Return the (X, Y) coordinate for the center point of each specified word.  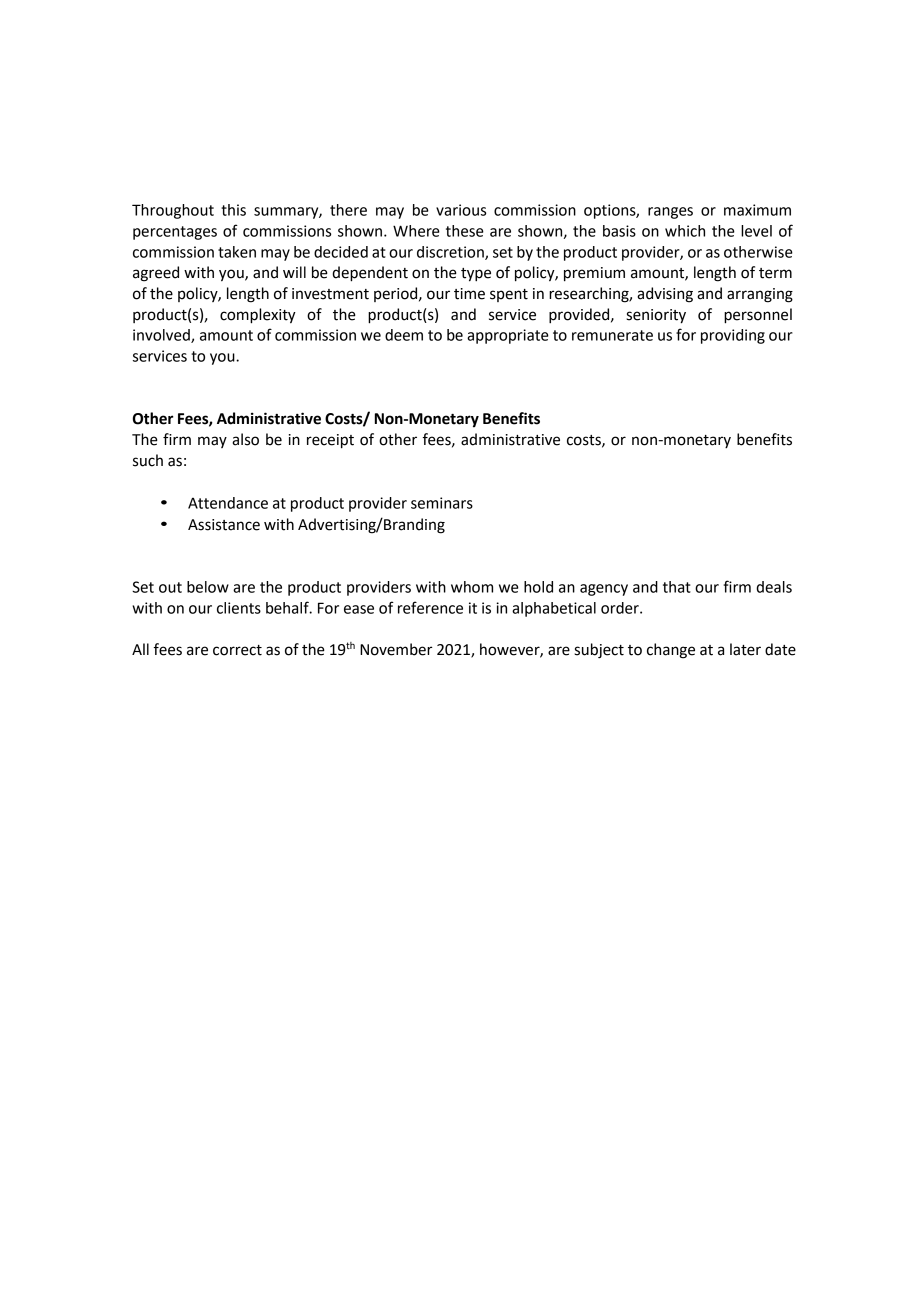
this (233, 210)
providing (733, 336)
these (465, 231)
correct (237, 650)
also (245, 439)
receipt (330, 441)
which (685, 231)
